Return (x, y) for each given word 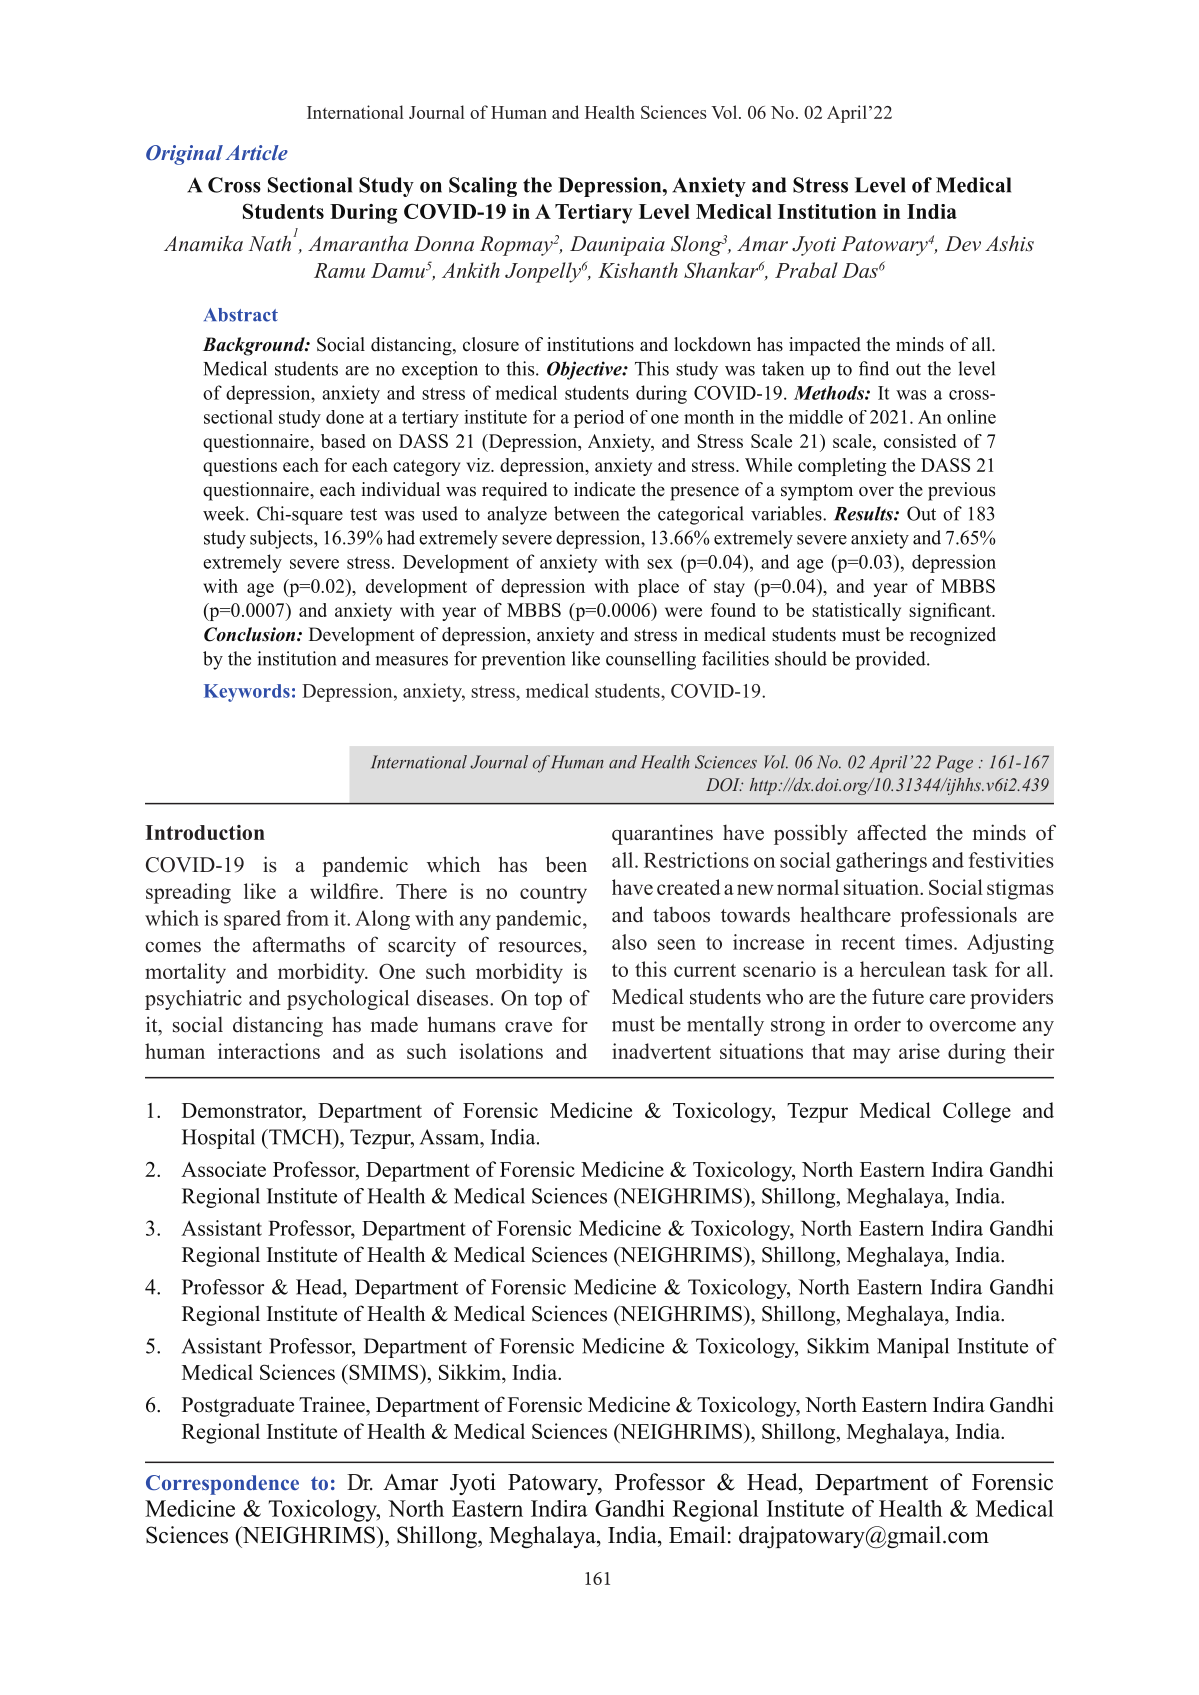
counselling (651, 660)
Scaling (483, 187)
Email (697, 1534)
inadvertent (661, 1051)
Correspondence (222, 1485)
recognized (953, 636)
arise (919, 1051)
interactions (269, 1051)
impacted (825, 346)
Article (256, 152)
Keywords (247, 693)
